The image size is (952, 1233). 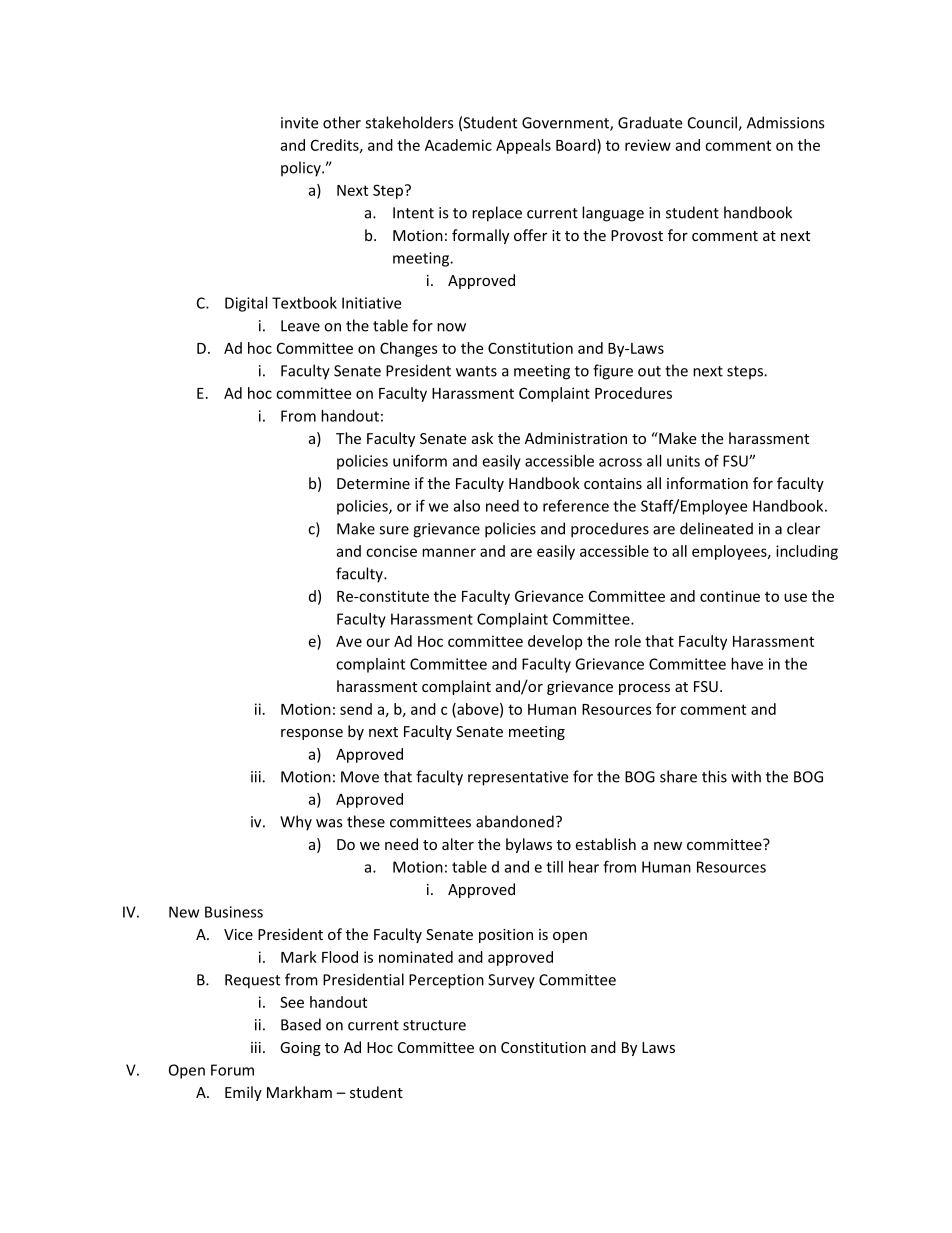 What do you see at coordinates (683, 461) in the page?
I see `units` at bounding box center [683, 461].
